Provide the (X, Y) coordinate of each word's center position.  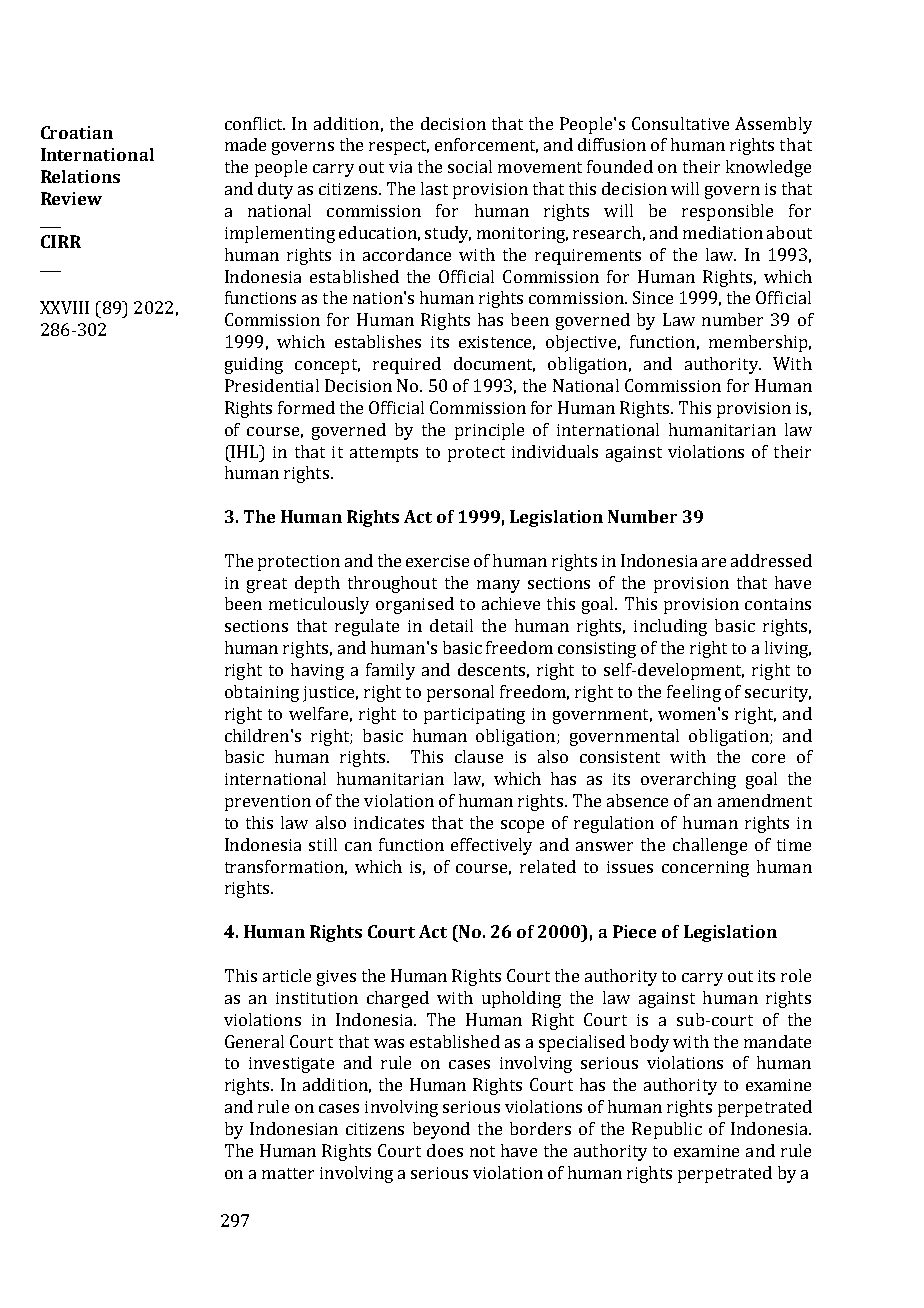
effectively (491, 846)
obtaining (262, 693)
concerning (705, 869)
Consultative (680, 123)
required (407, 365)
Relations (80, 176)
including (670, 627)
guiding (254, 365)
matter (288, 1173)
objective (581, 343)
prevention (268, 803)
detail (451, 625)
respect (399, 147)
